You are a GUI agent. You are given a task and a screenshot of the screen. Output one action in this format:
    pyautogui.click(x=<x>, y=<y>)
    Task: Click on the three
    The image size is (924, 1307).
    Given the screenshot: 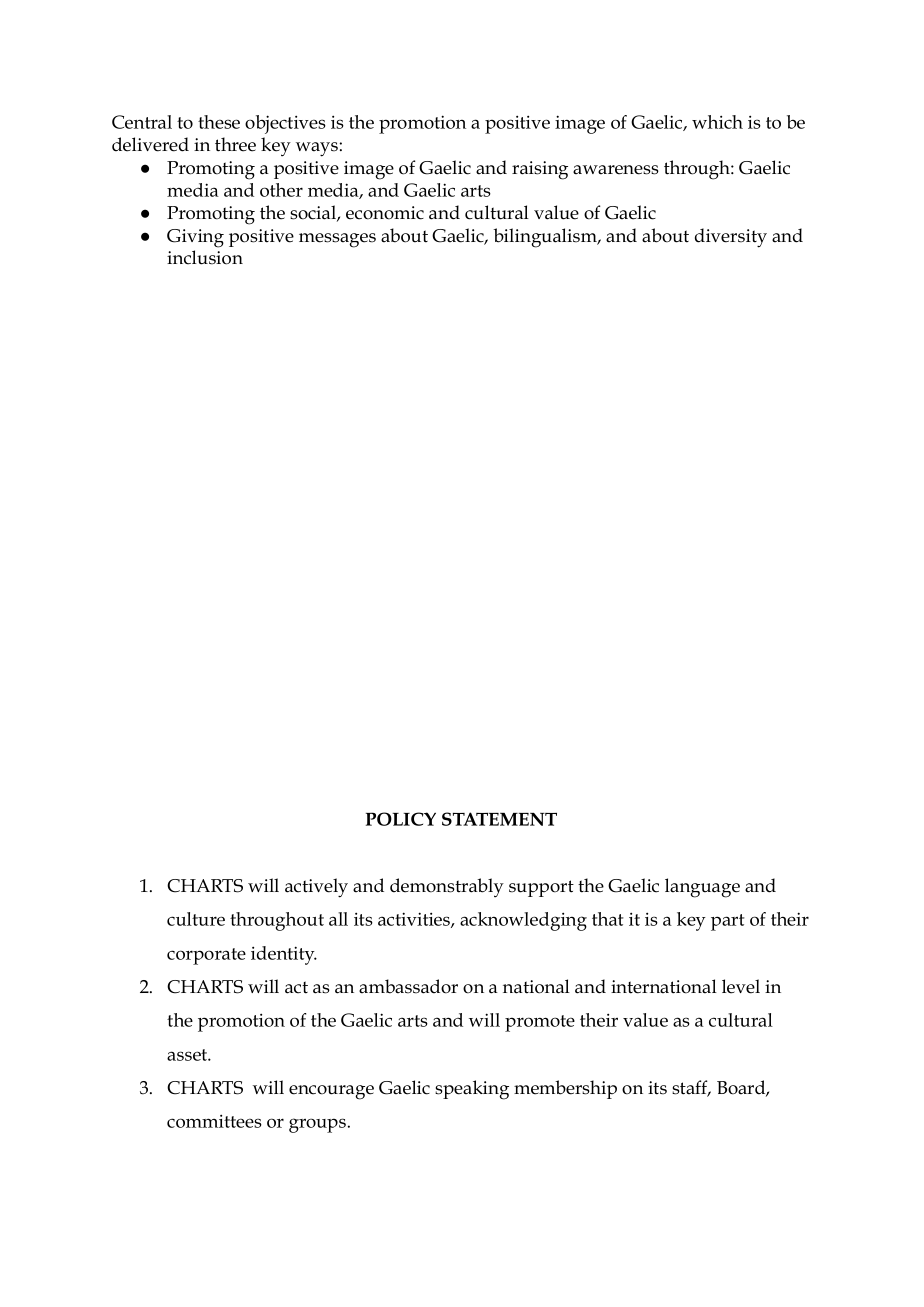 What is the action you would take?
    pyautogui.click(x=235, y=144)
